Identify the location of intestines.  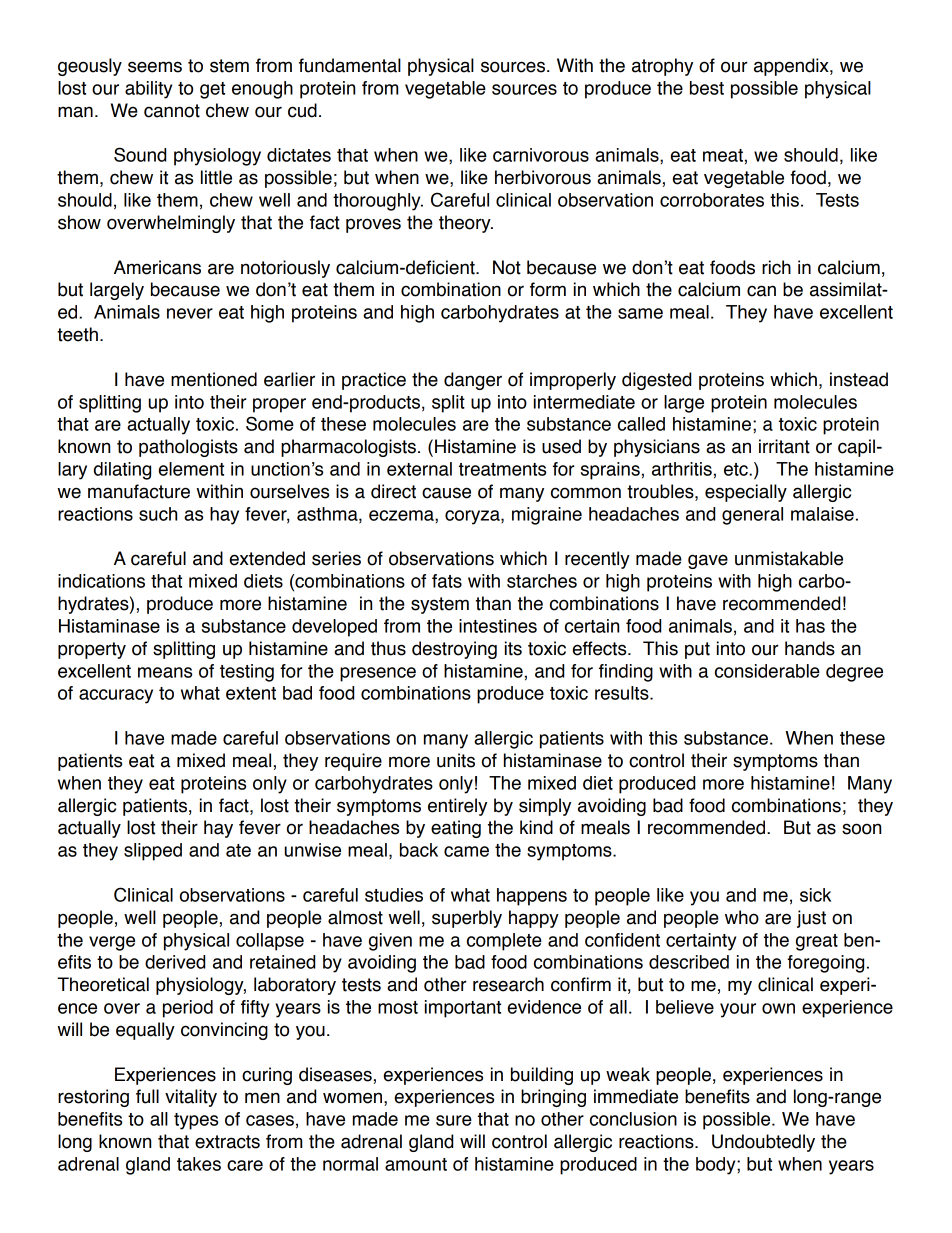
(498, 626).
